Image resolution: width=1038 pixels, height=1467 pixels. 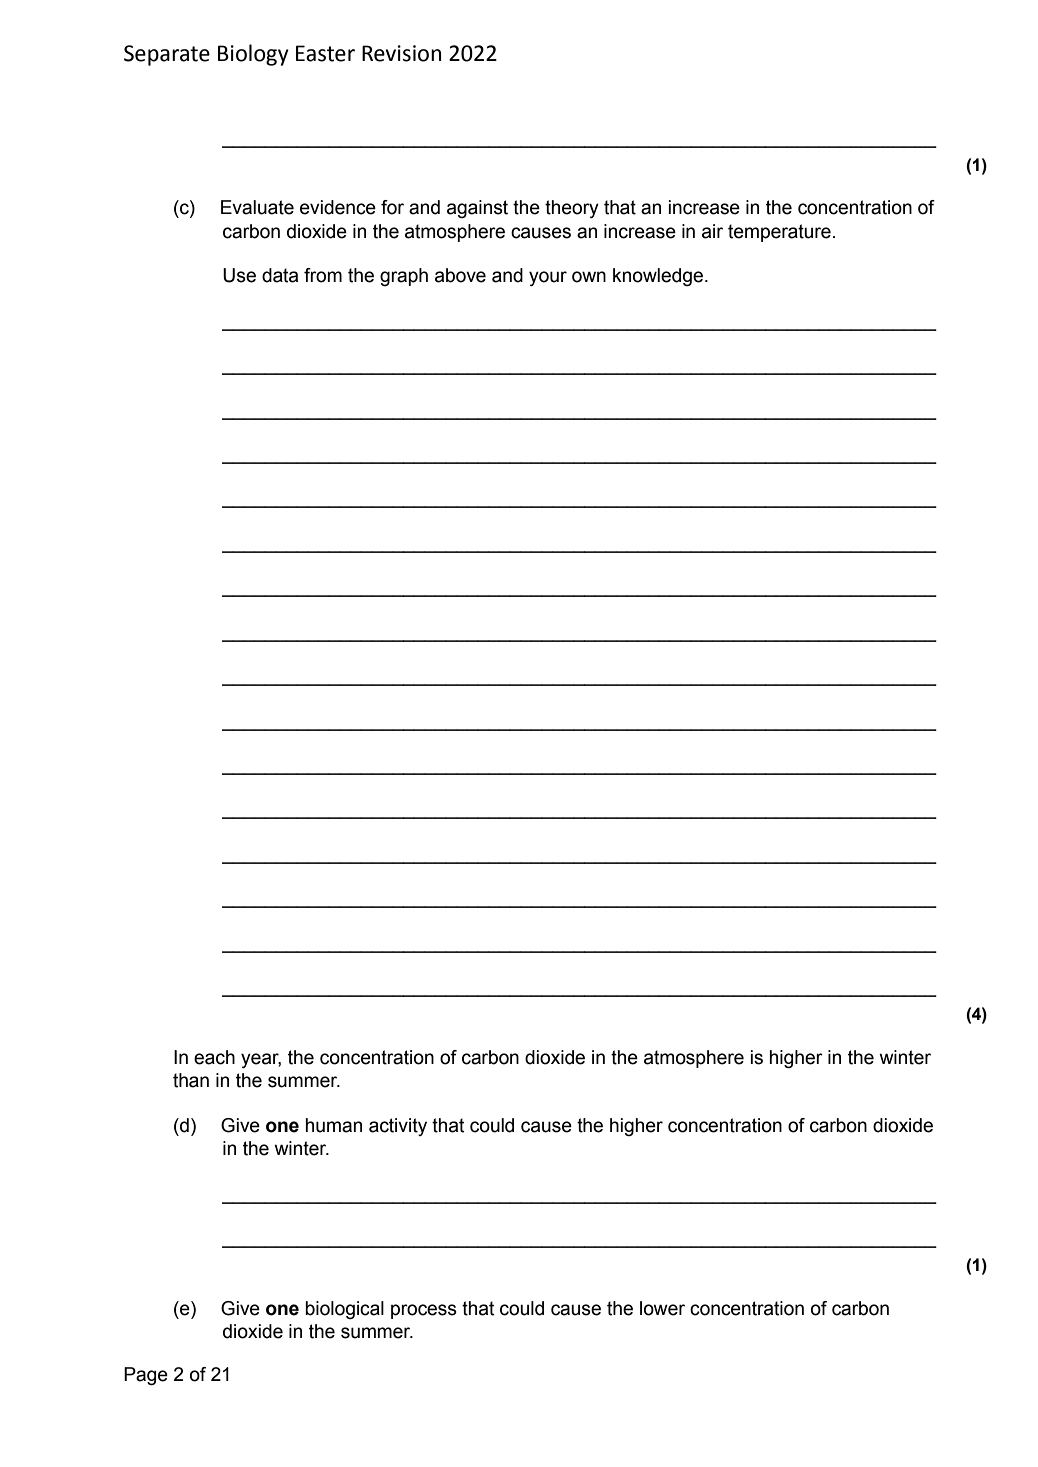 I want to click on each, so click(x=214, y=1057).
